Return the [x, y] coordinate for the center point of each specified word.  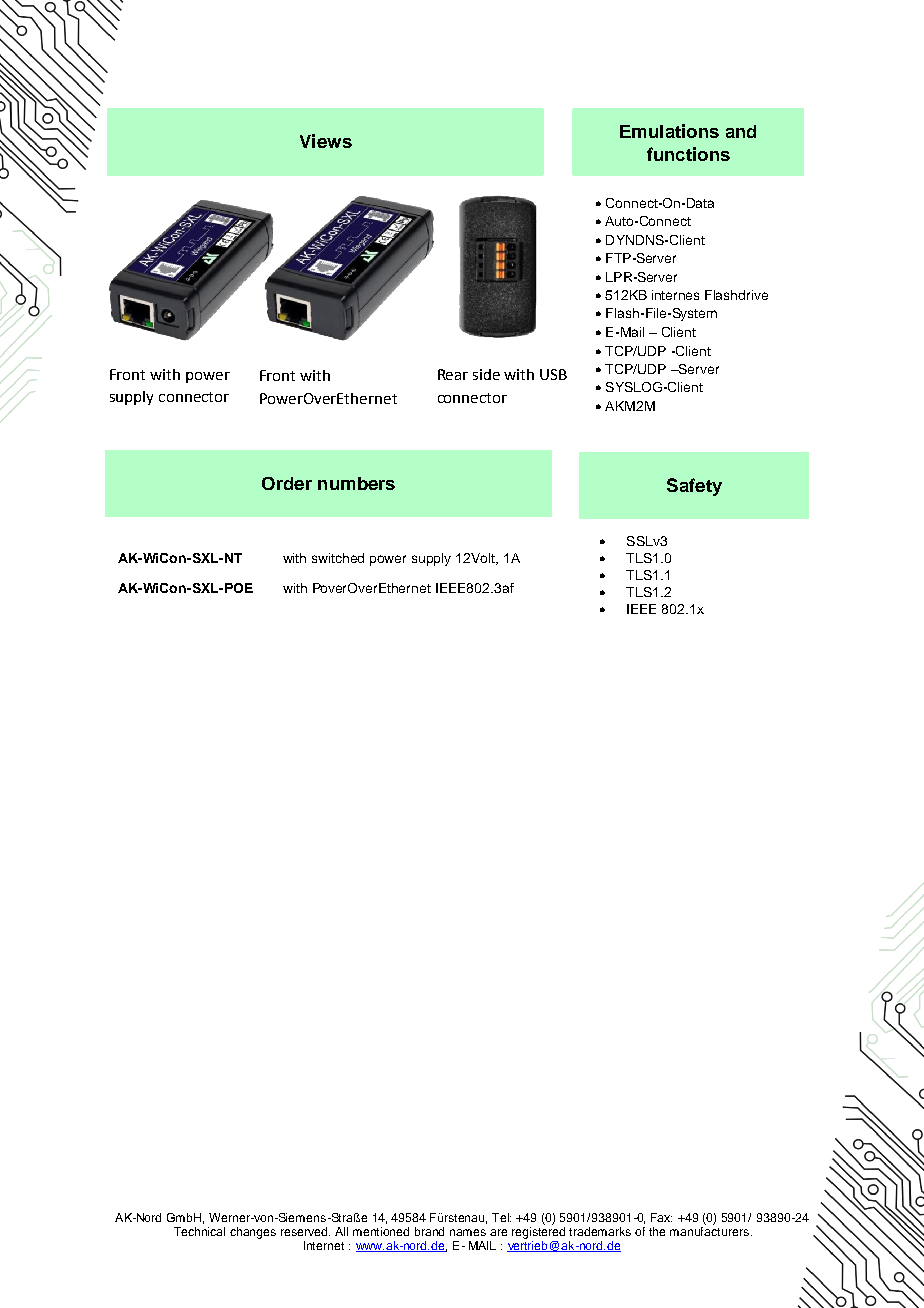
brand [429, 1231]
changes [253, 1233]
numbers [356, 483]
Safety [694, 487]
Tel [501, 1217]
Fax [661, 1217]
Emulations [669, 131]
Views [326, 141]
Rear [453, 374]
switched [338, 558]
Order [287, 483]
